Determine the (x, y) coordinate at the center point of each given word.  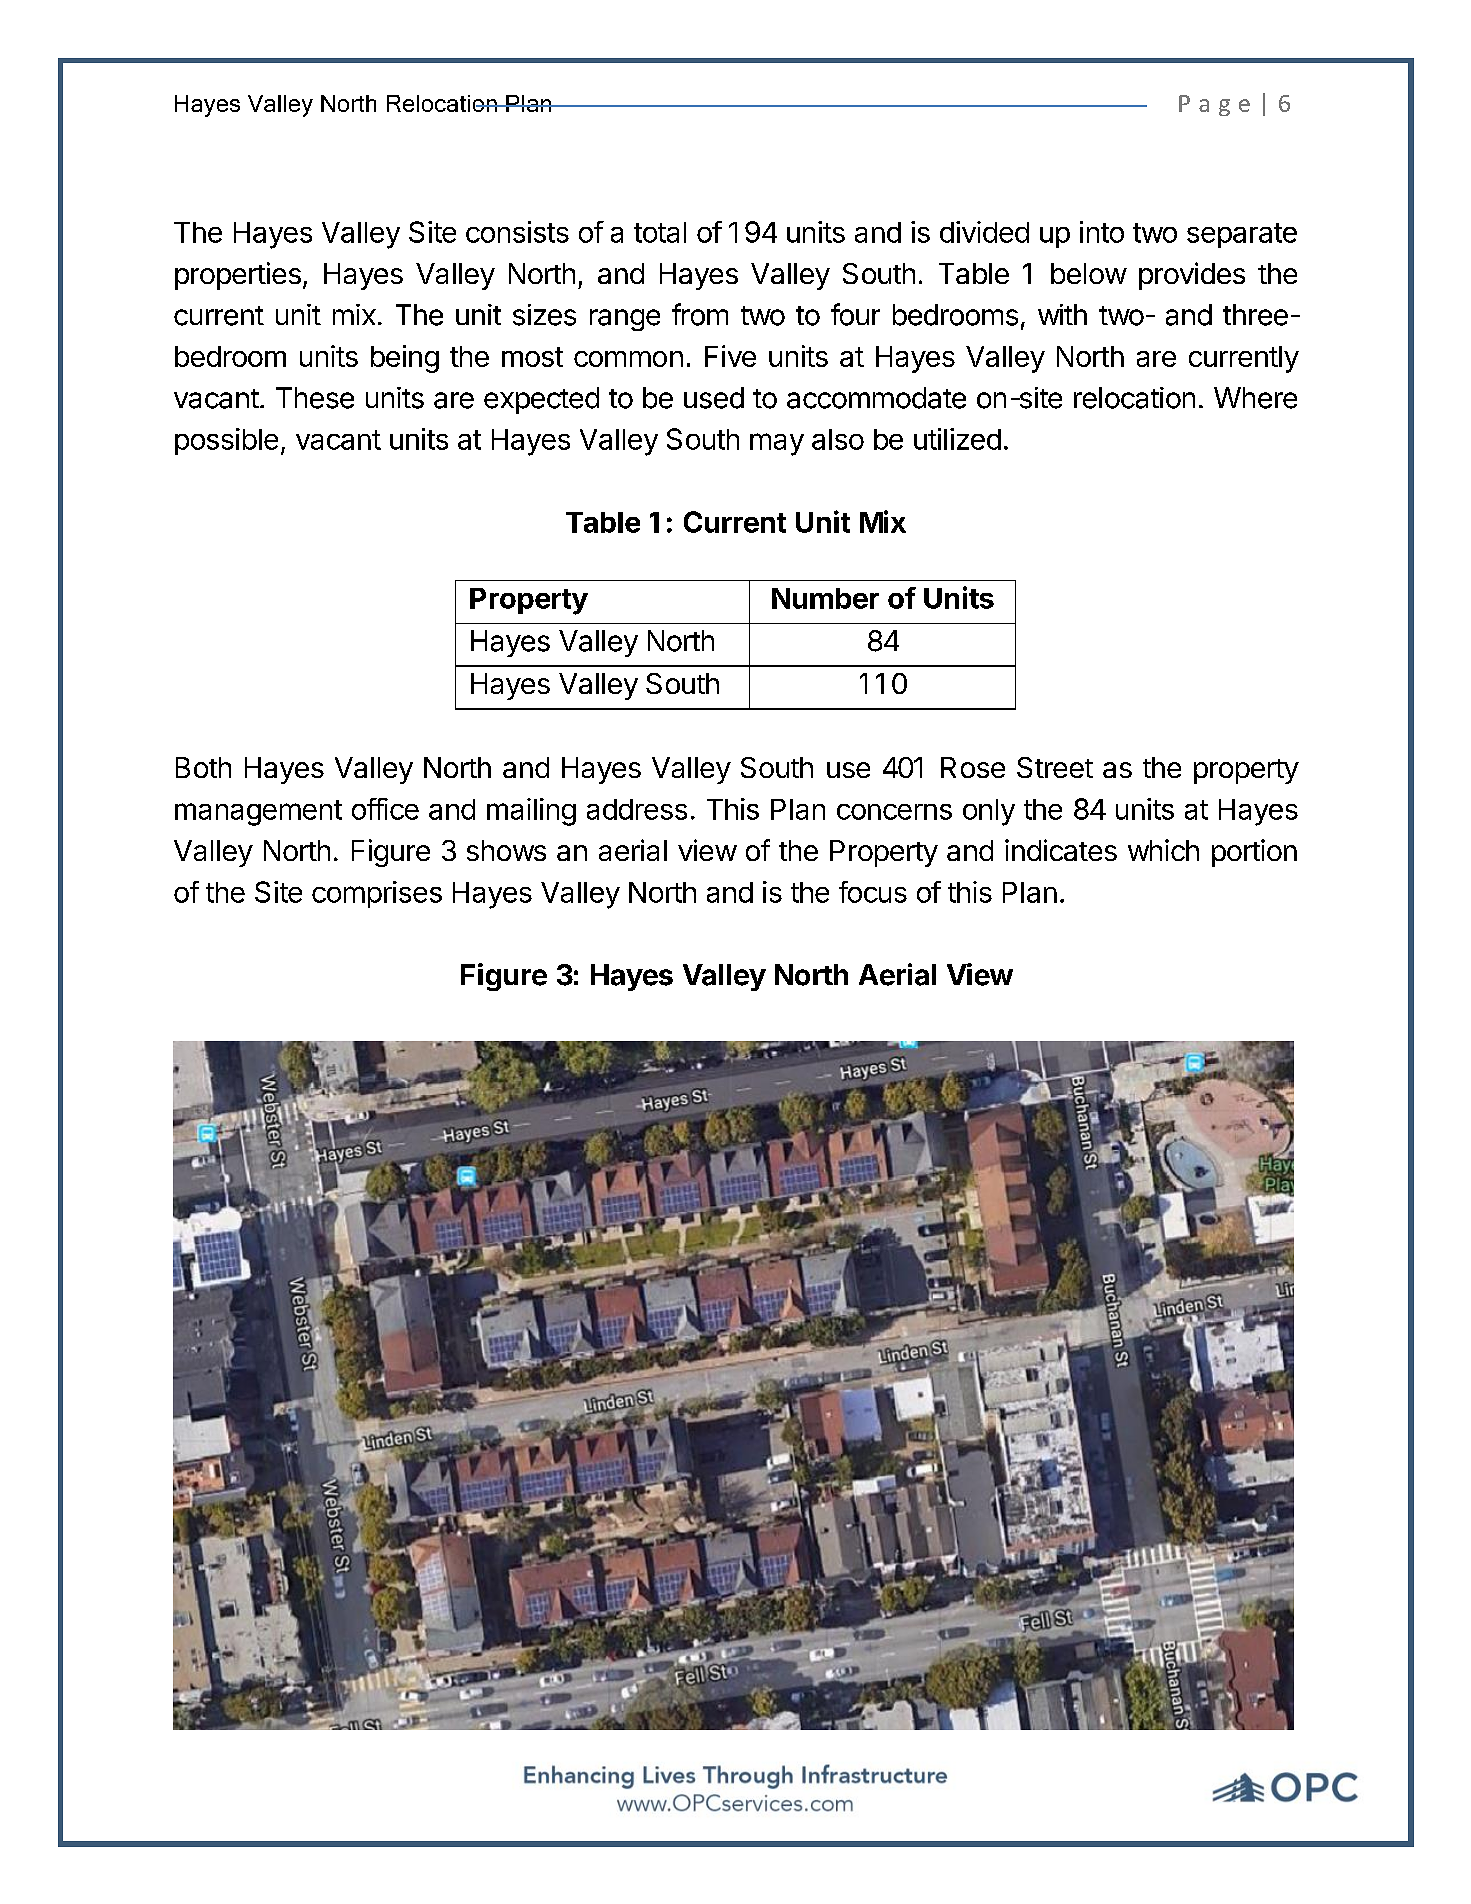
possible (226, 441)
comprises (377, 894)
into (1102, 232)
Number (825, 598)
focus (873, 892)
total (660, 232)
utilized (957, 439)
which (1163, 850)
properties (238, 276)
